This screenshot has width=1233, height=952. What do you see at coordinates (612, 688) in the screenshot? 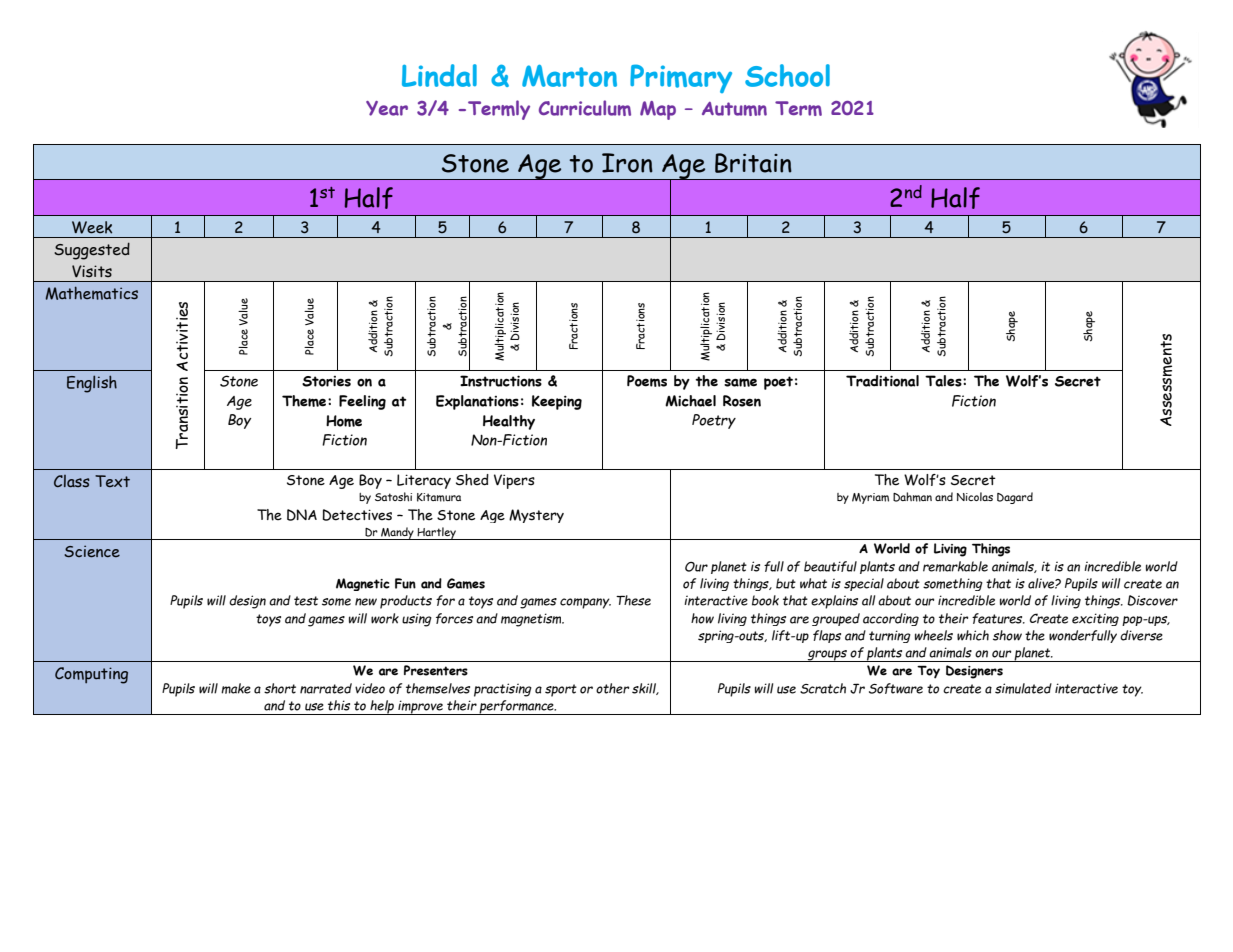
I see `other` at bounding box center [612, 688].
